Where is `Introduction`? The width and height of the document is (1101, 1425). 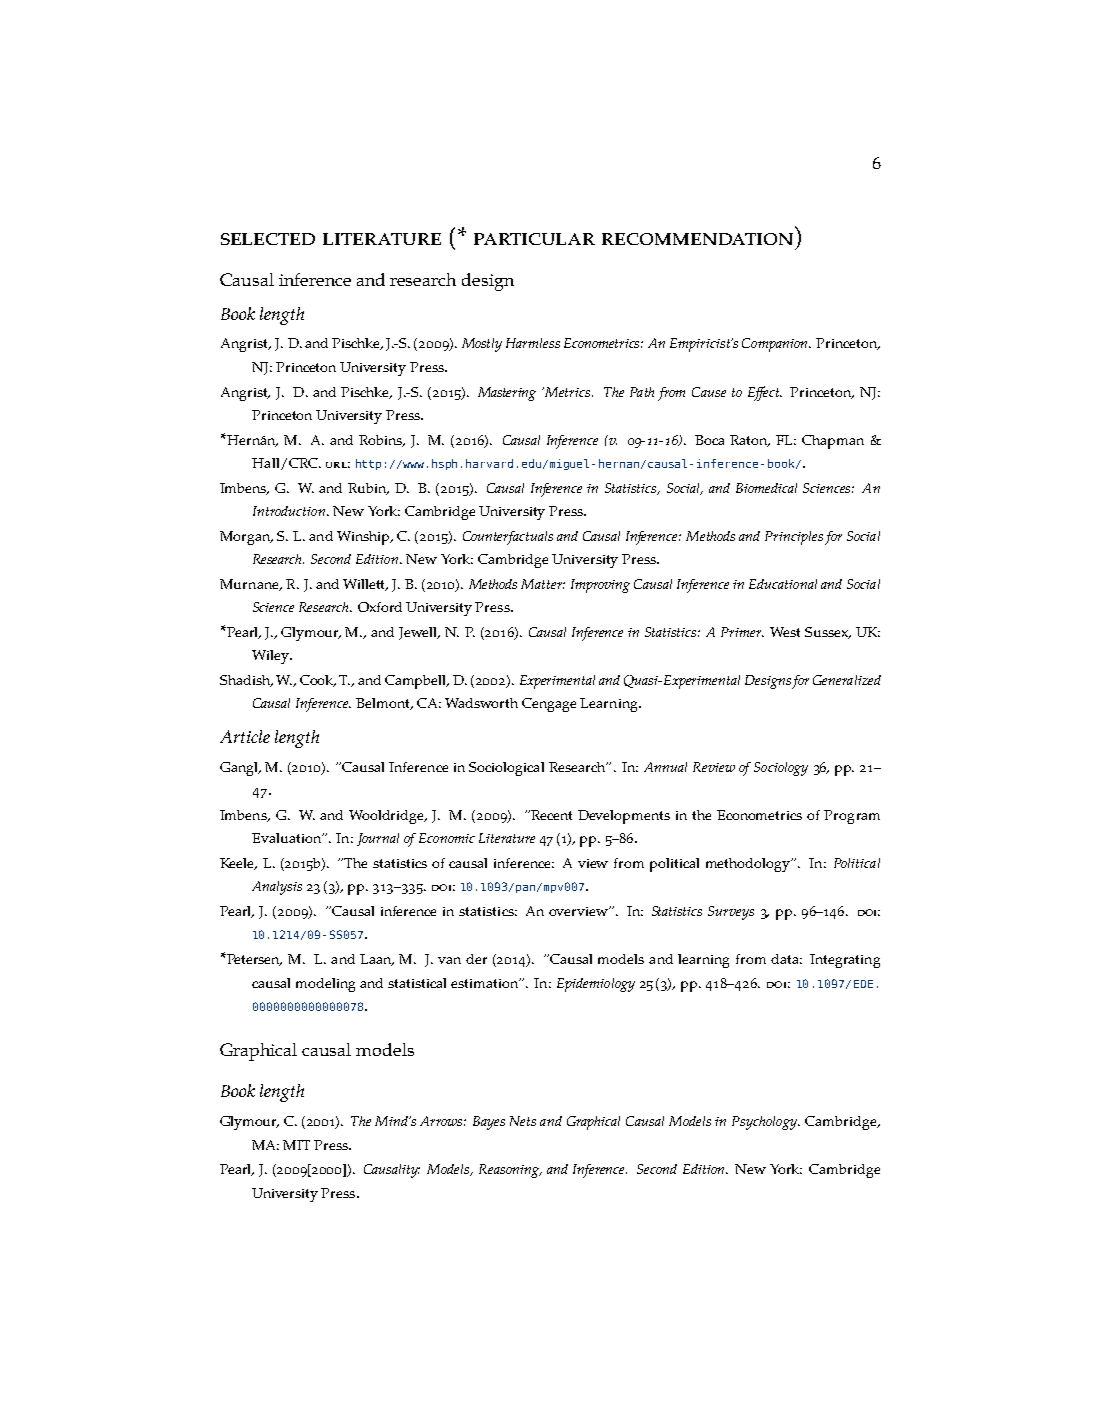
Introduction is located at coordinates (290, 511).
